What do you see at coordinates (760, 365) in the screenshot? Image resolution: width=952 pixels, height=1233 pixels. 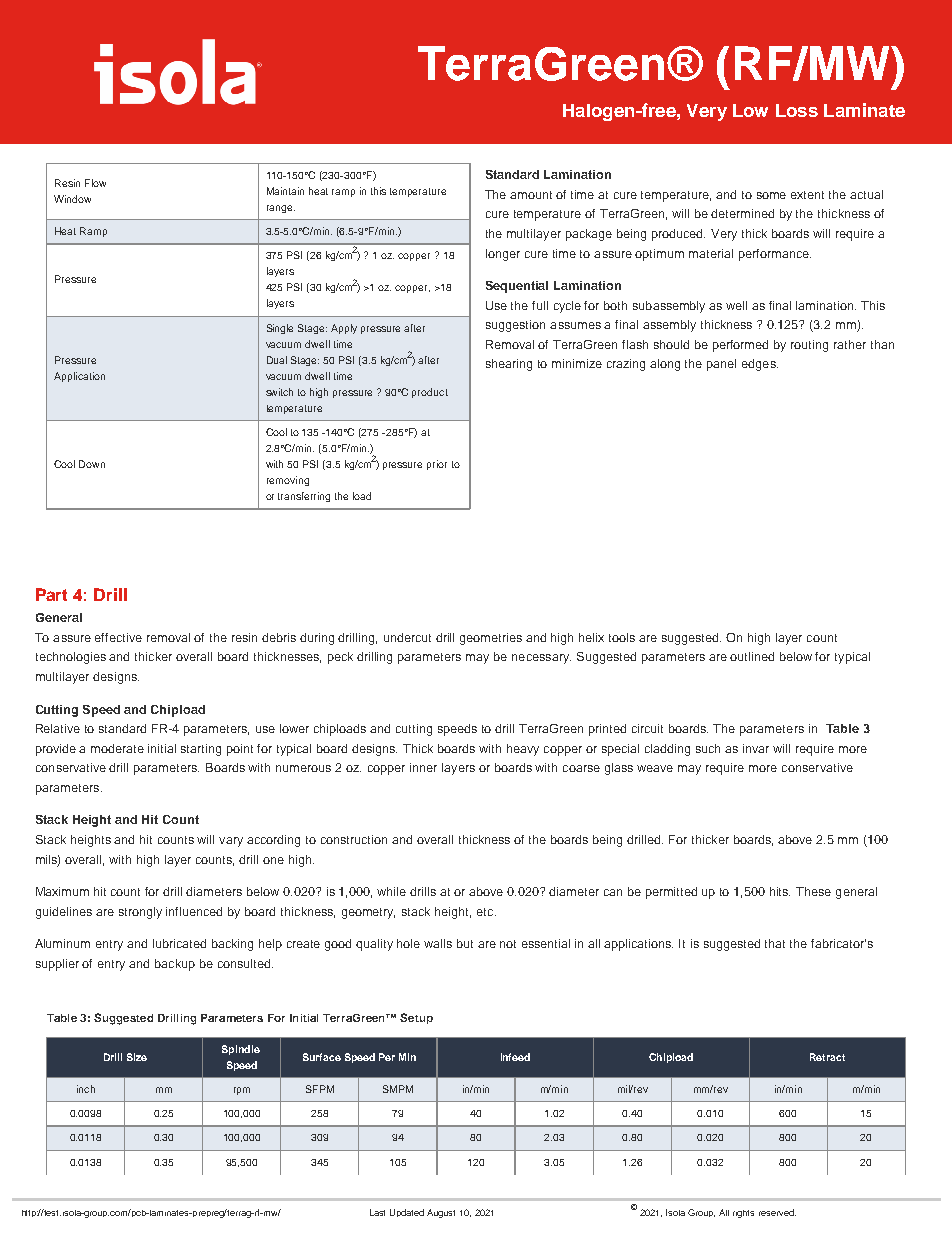 I see `edges` at bounding box center [760, 365].
